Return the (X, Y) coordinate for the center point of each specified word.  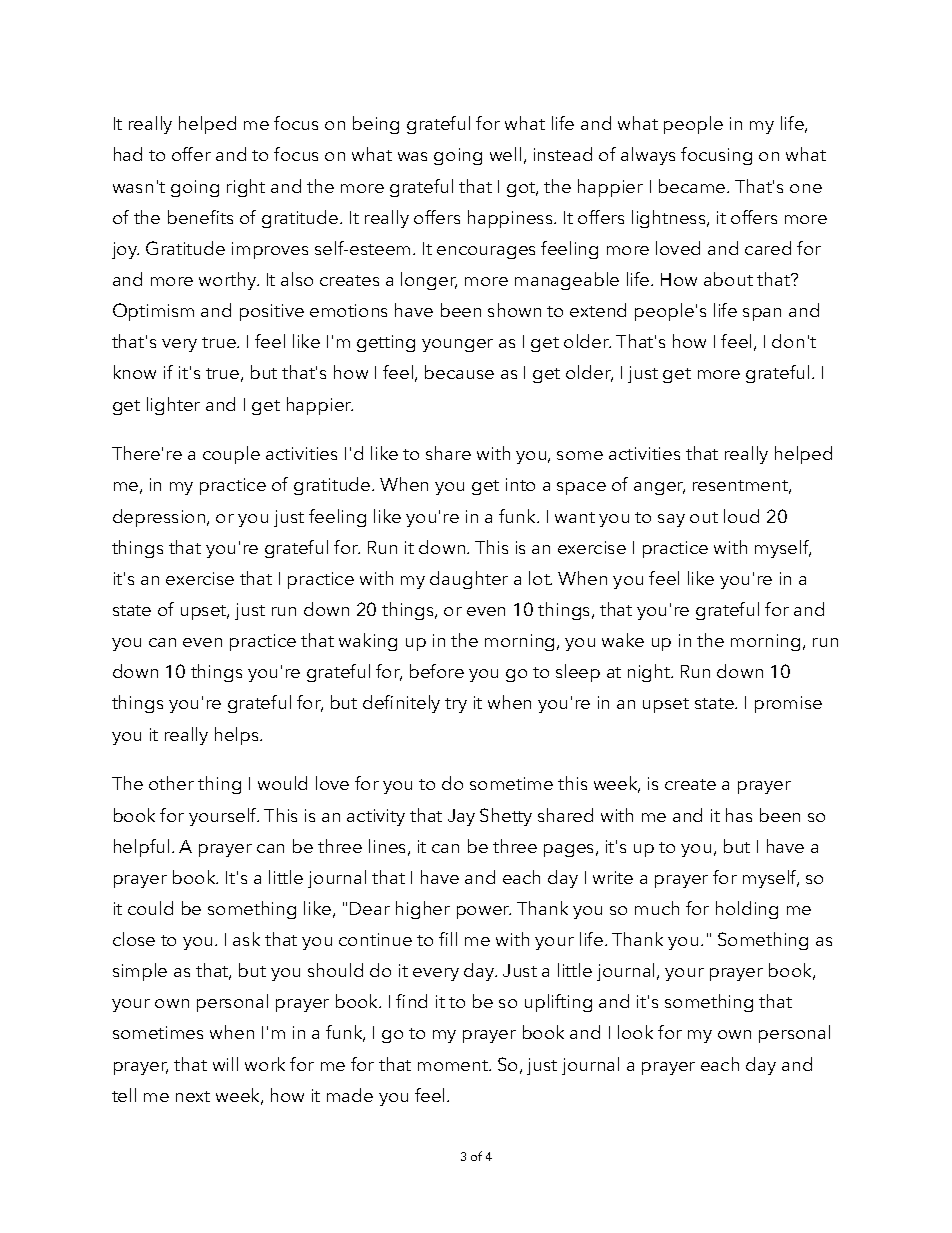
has (739, 815)
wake (623, 640)
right (246, 188)
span (762, 314)
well (505, 154)
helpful (141, 848)
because (459, 372)
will (225, 1064)
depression (160, 518)
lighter (173, 406)
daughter (469, 580)
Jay (461, 817)
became (693, 186)
